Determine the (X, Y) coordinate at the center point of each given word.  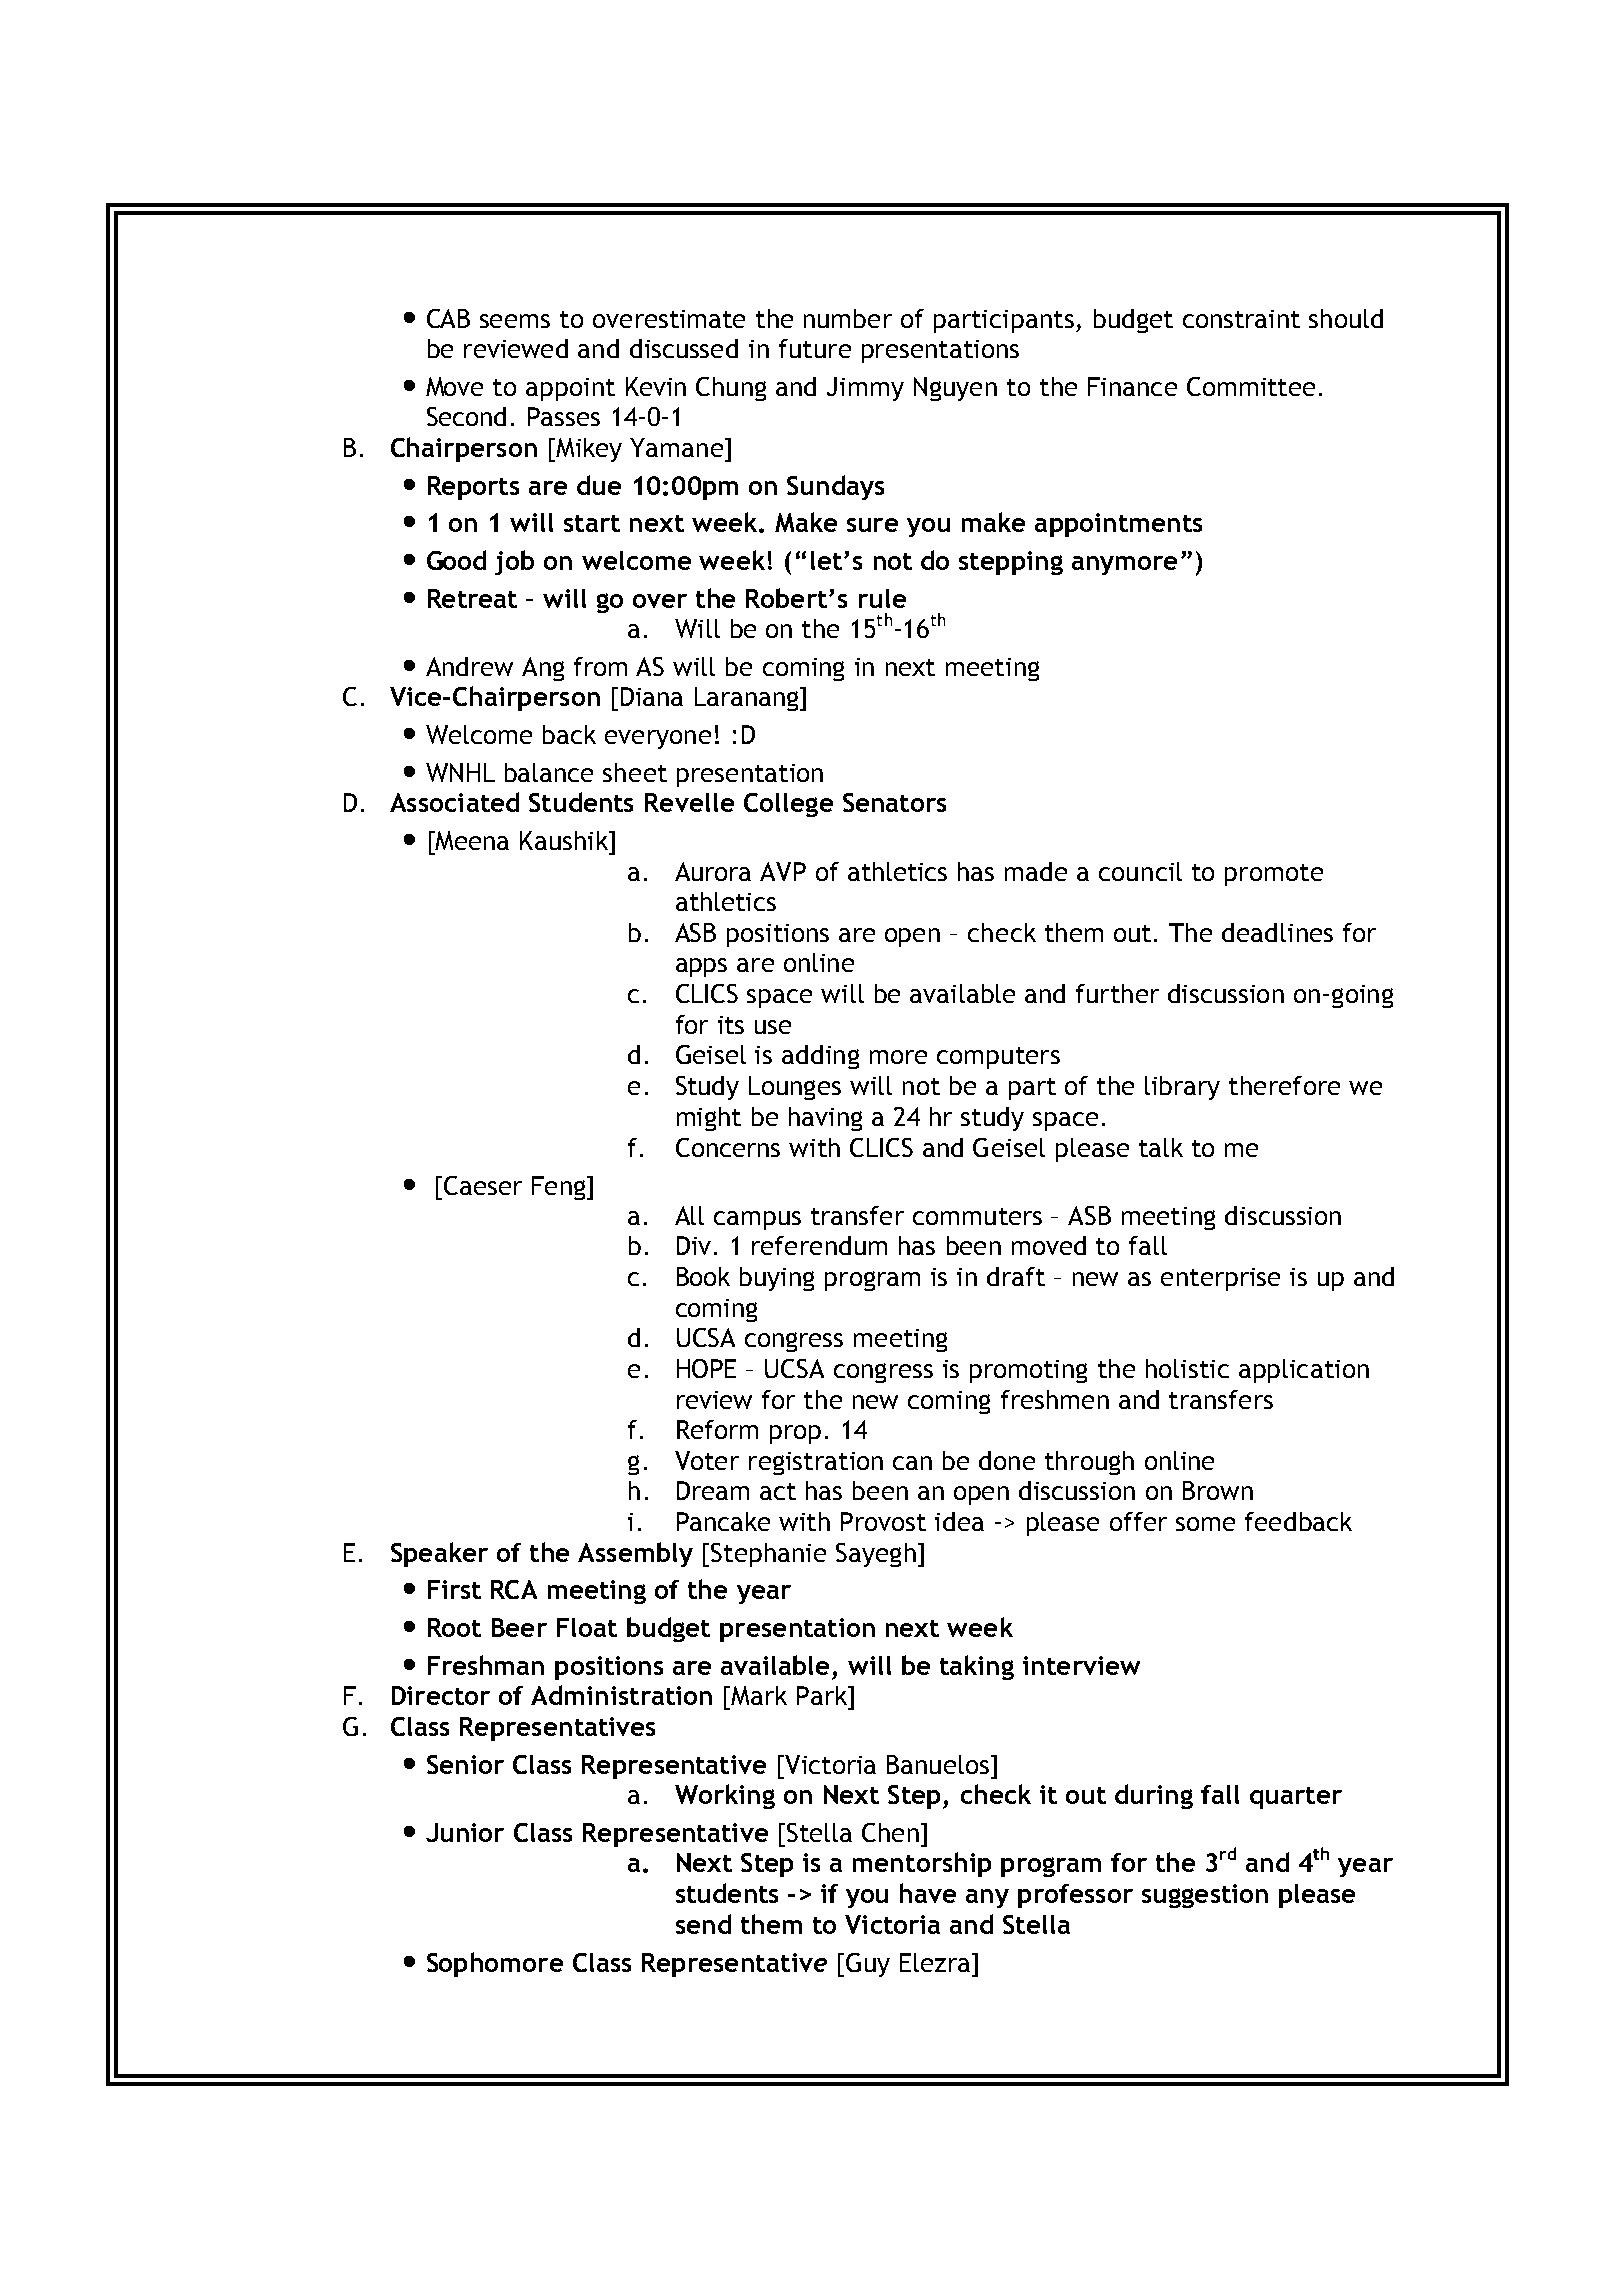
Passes (564, 416)
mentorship (922, 1864)
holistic (1187, 1368)
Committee (1251, 386)
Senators (894, 802)
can (912, 1463)
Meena (471, 840)
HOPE (706, 1368)
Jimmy (865, 389)
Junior (465, 1832)
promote (1274, 875)
